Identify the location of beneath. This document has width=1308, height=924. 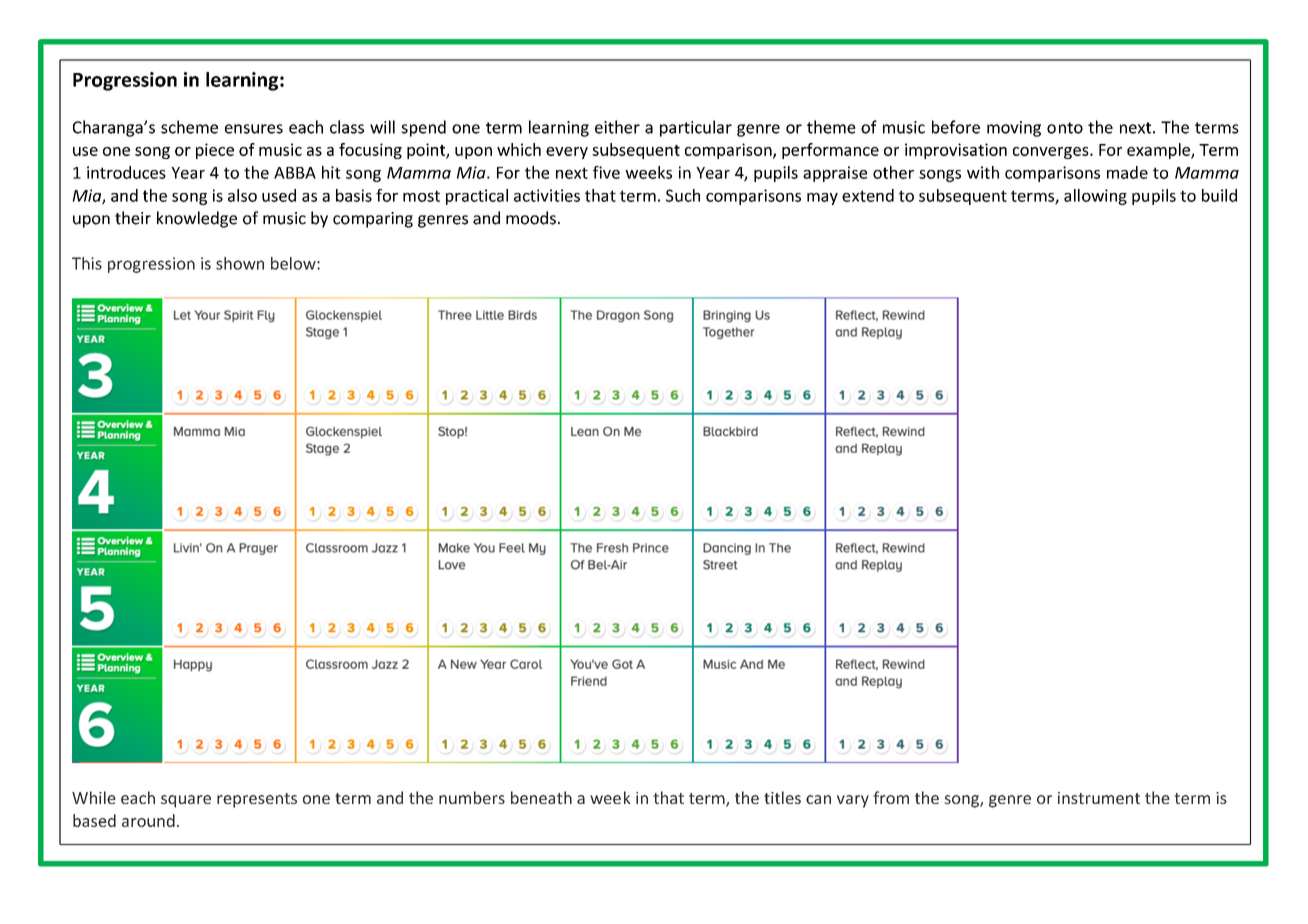
(541, 797).
